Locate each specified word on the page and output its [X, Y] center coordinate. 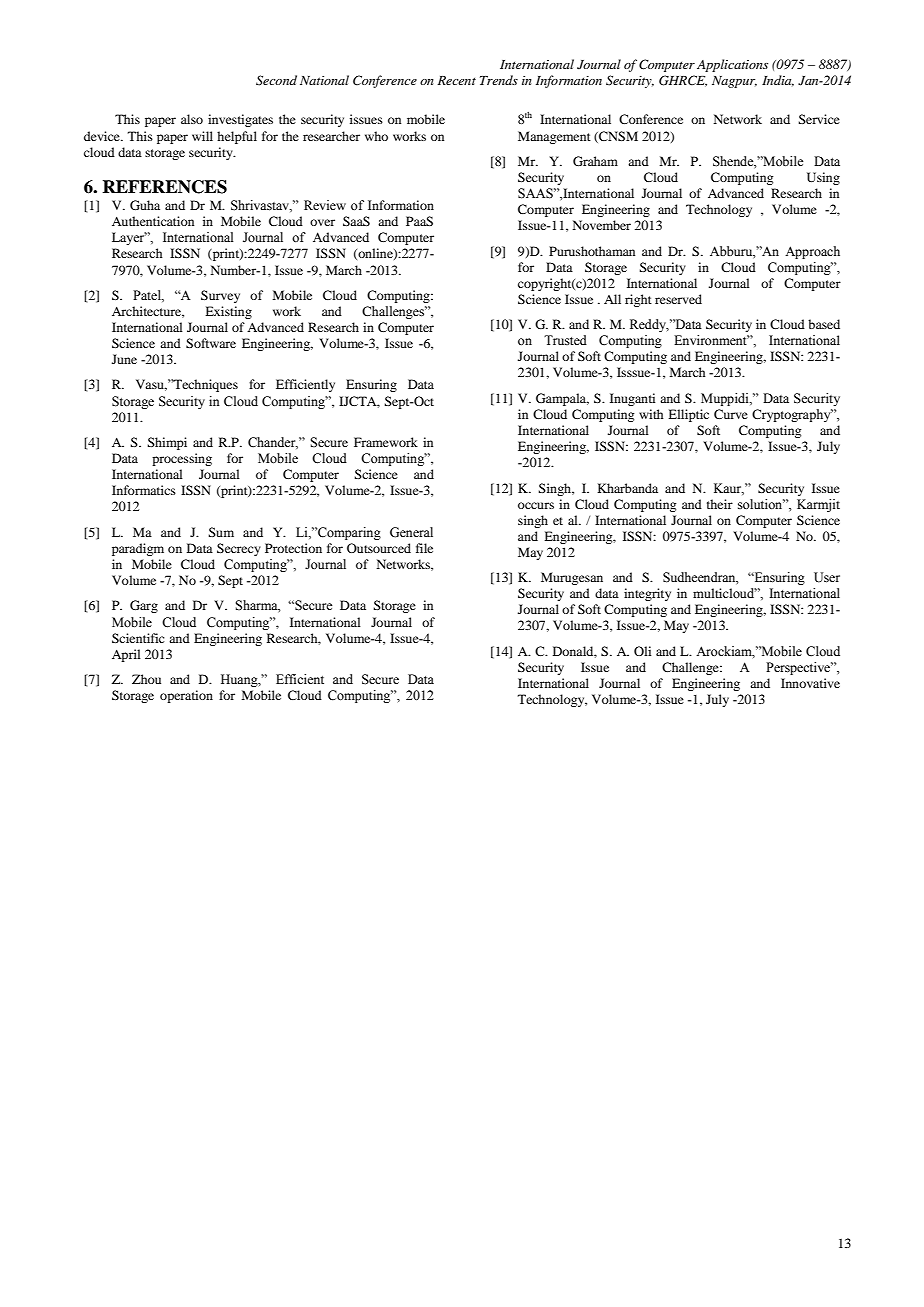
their [720, 504]
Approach [812, 252]
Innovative [810, 683]
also [192, 119]
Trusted [565, 340]
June [124, 359]
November [602, 225]
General [411, 532]
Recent [456, 80]
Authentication [153, 221]
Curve [731, 414]
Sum [221, 532]
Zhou [146, 679]
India [778, 81]
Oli [642, 651]
